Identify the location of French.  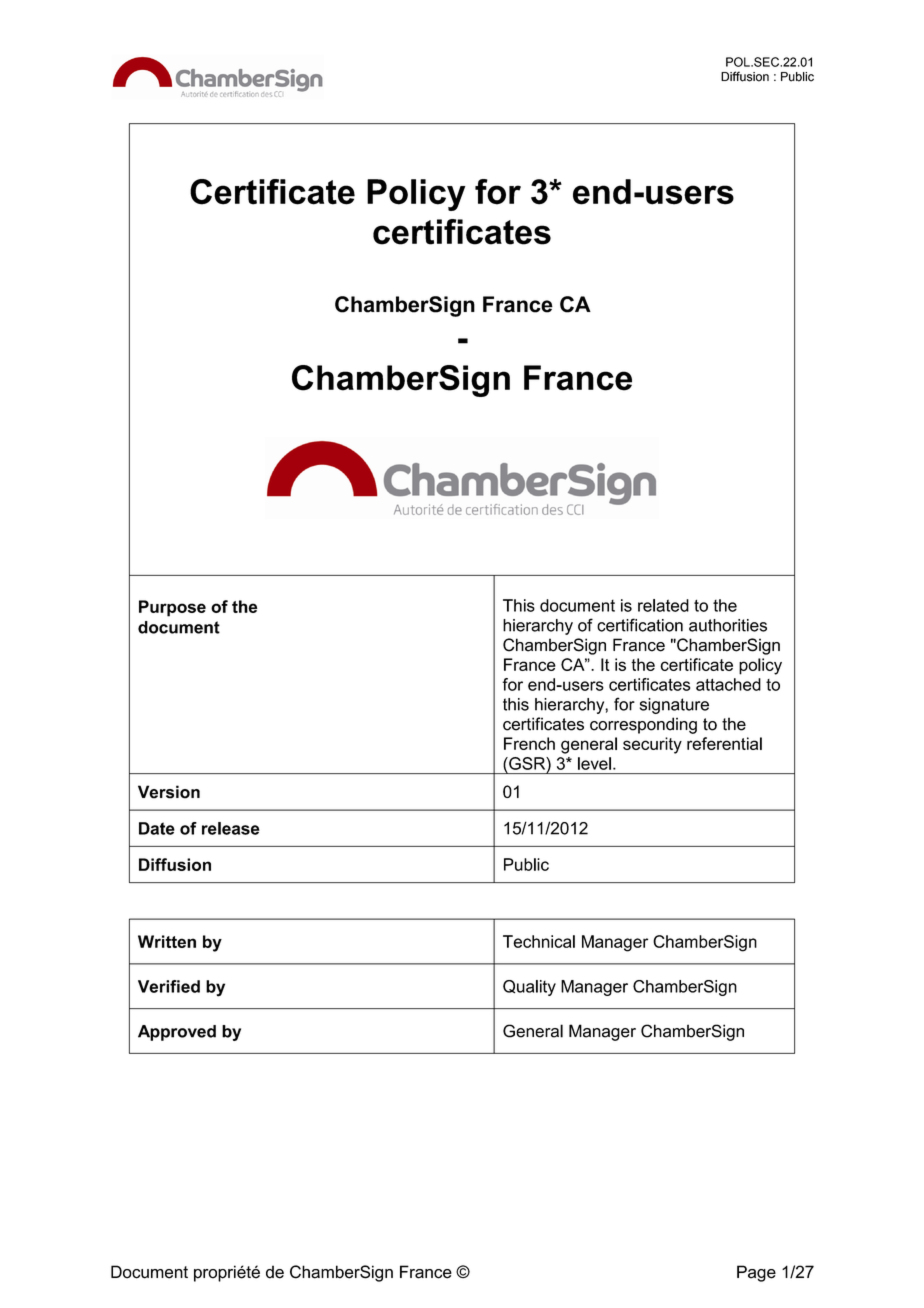
(529, 743).
